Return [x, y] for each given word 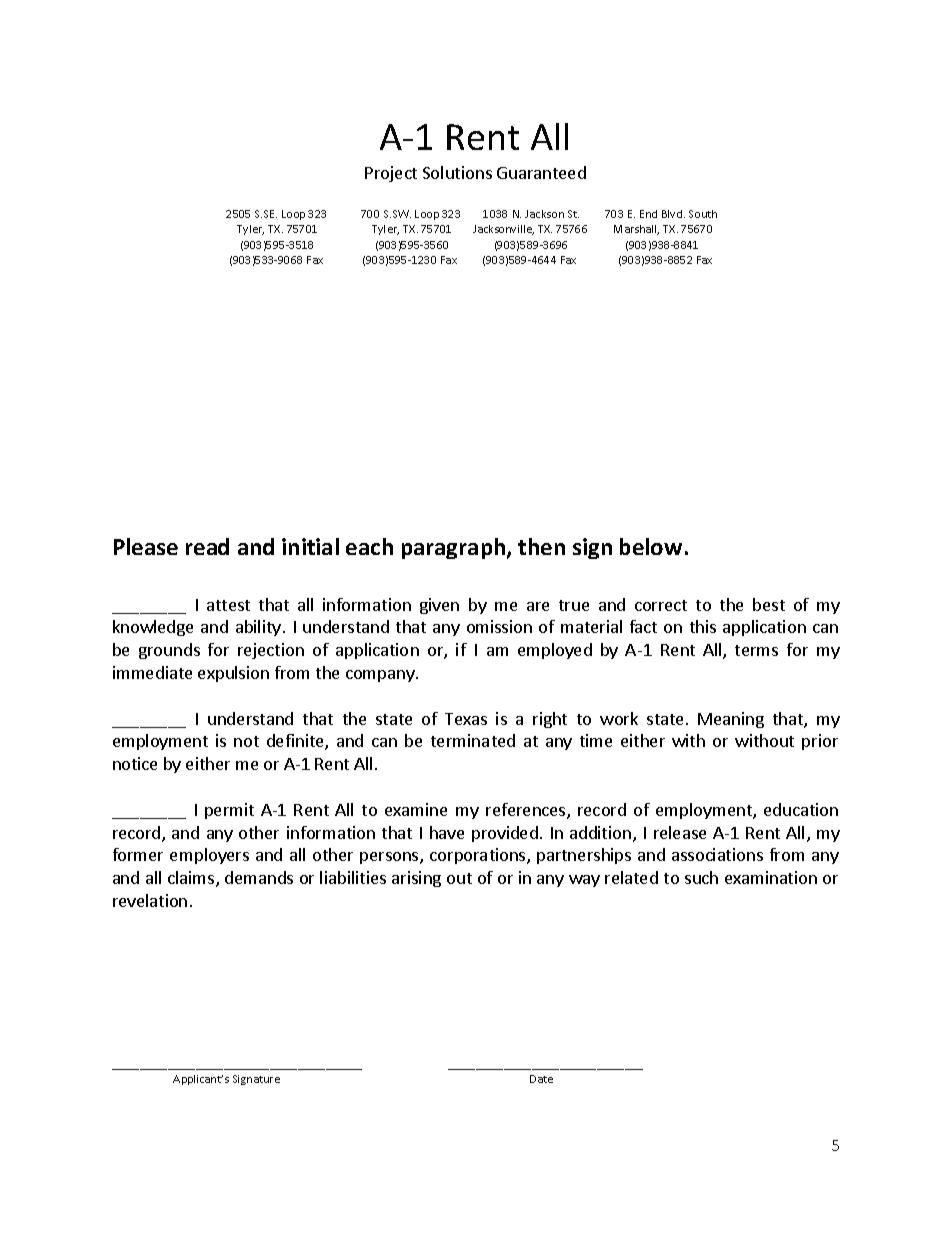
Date [541, 1079]
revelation [150, 900]
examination [771, 877]
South [703, 214]
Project [391, 174]
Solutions [457, 172]
